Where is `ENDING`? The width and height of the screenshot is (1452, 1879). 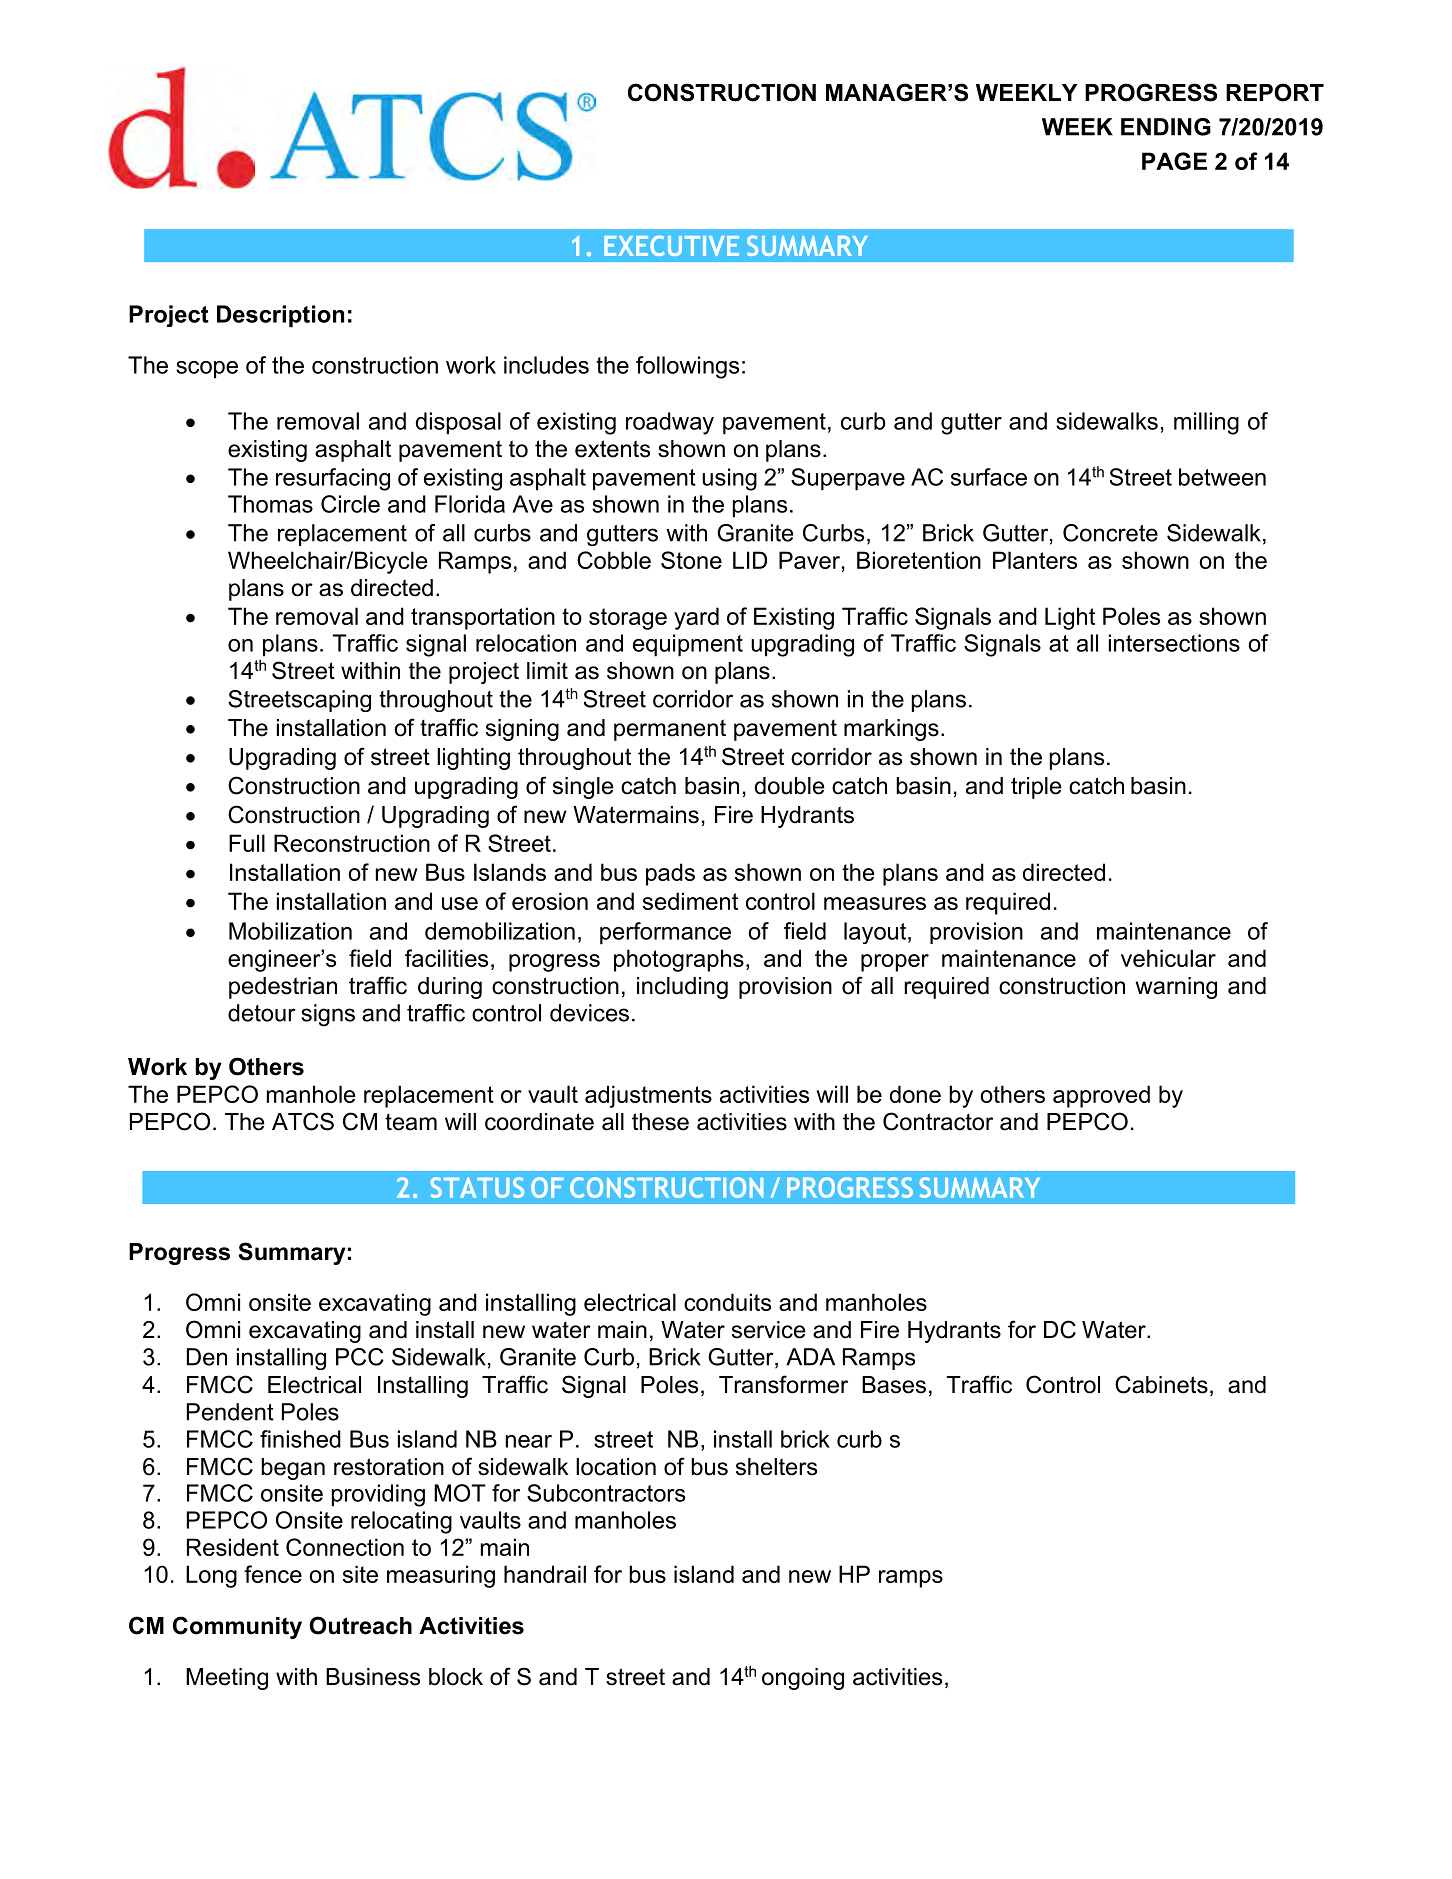 ENDING is located at coordinates (1166, 127).
